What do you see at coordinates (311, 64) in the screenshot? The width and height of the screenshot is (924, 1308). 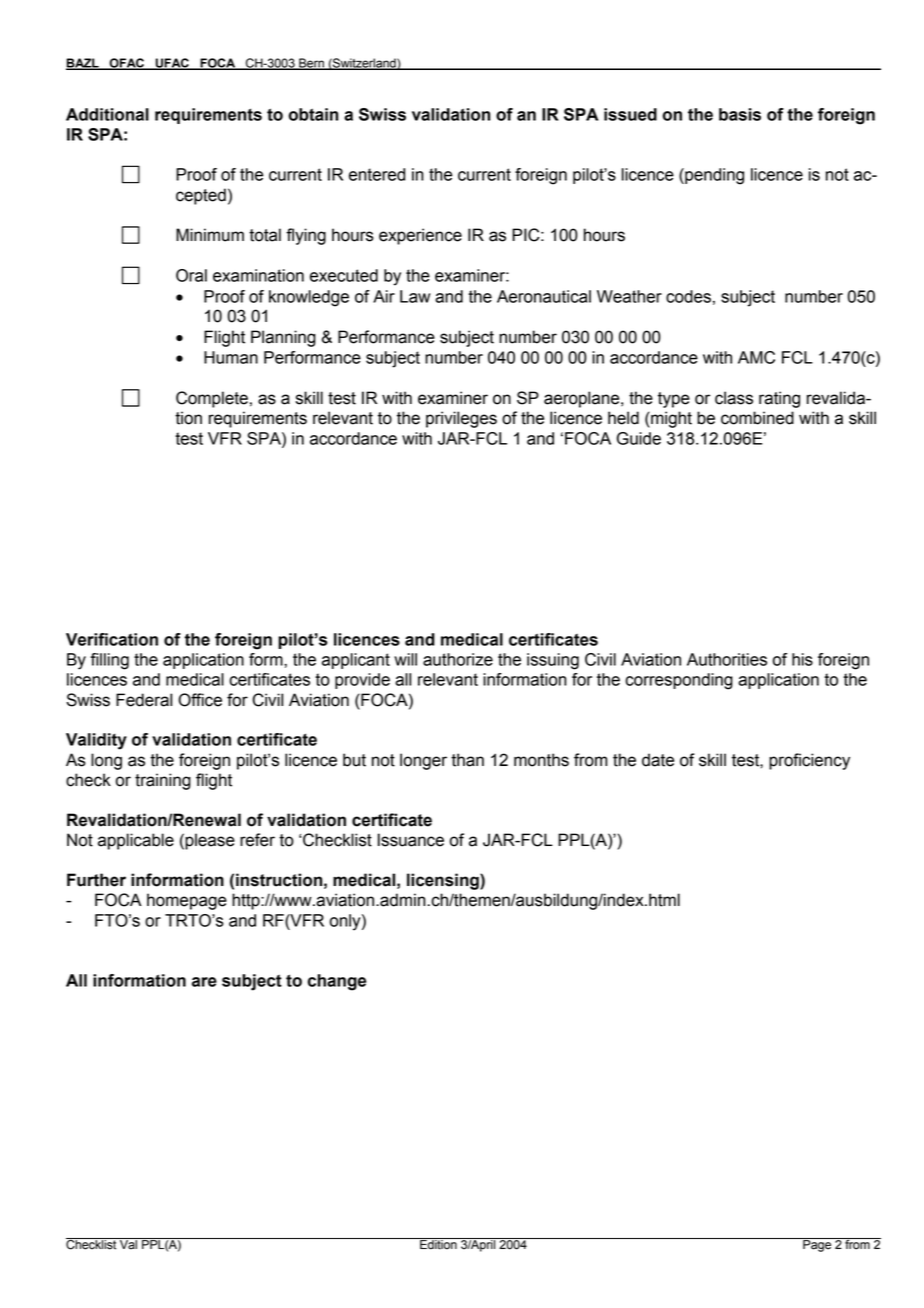 I see `Bern` at bounding box center [311, 64].
